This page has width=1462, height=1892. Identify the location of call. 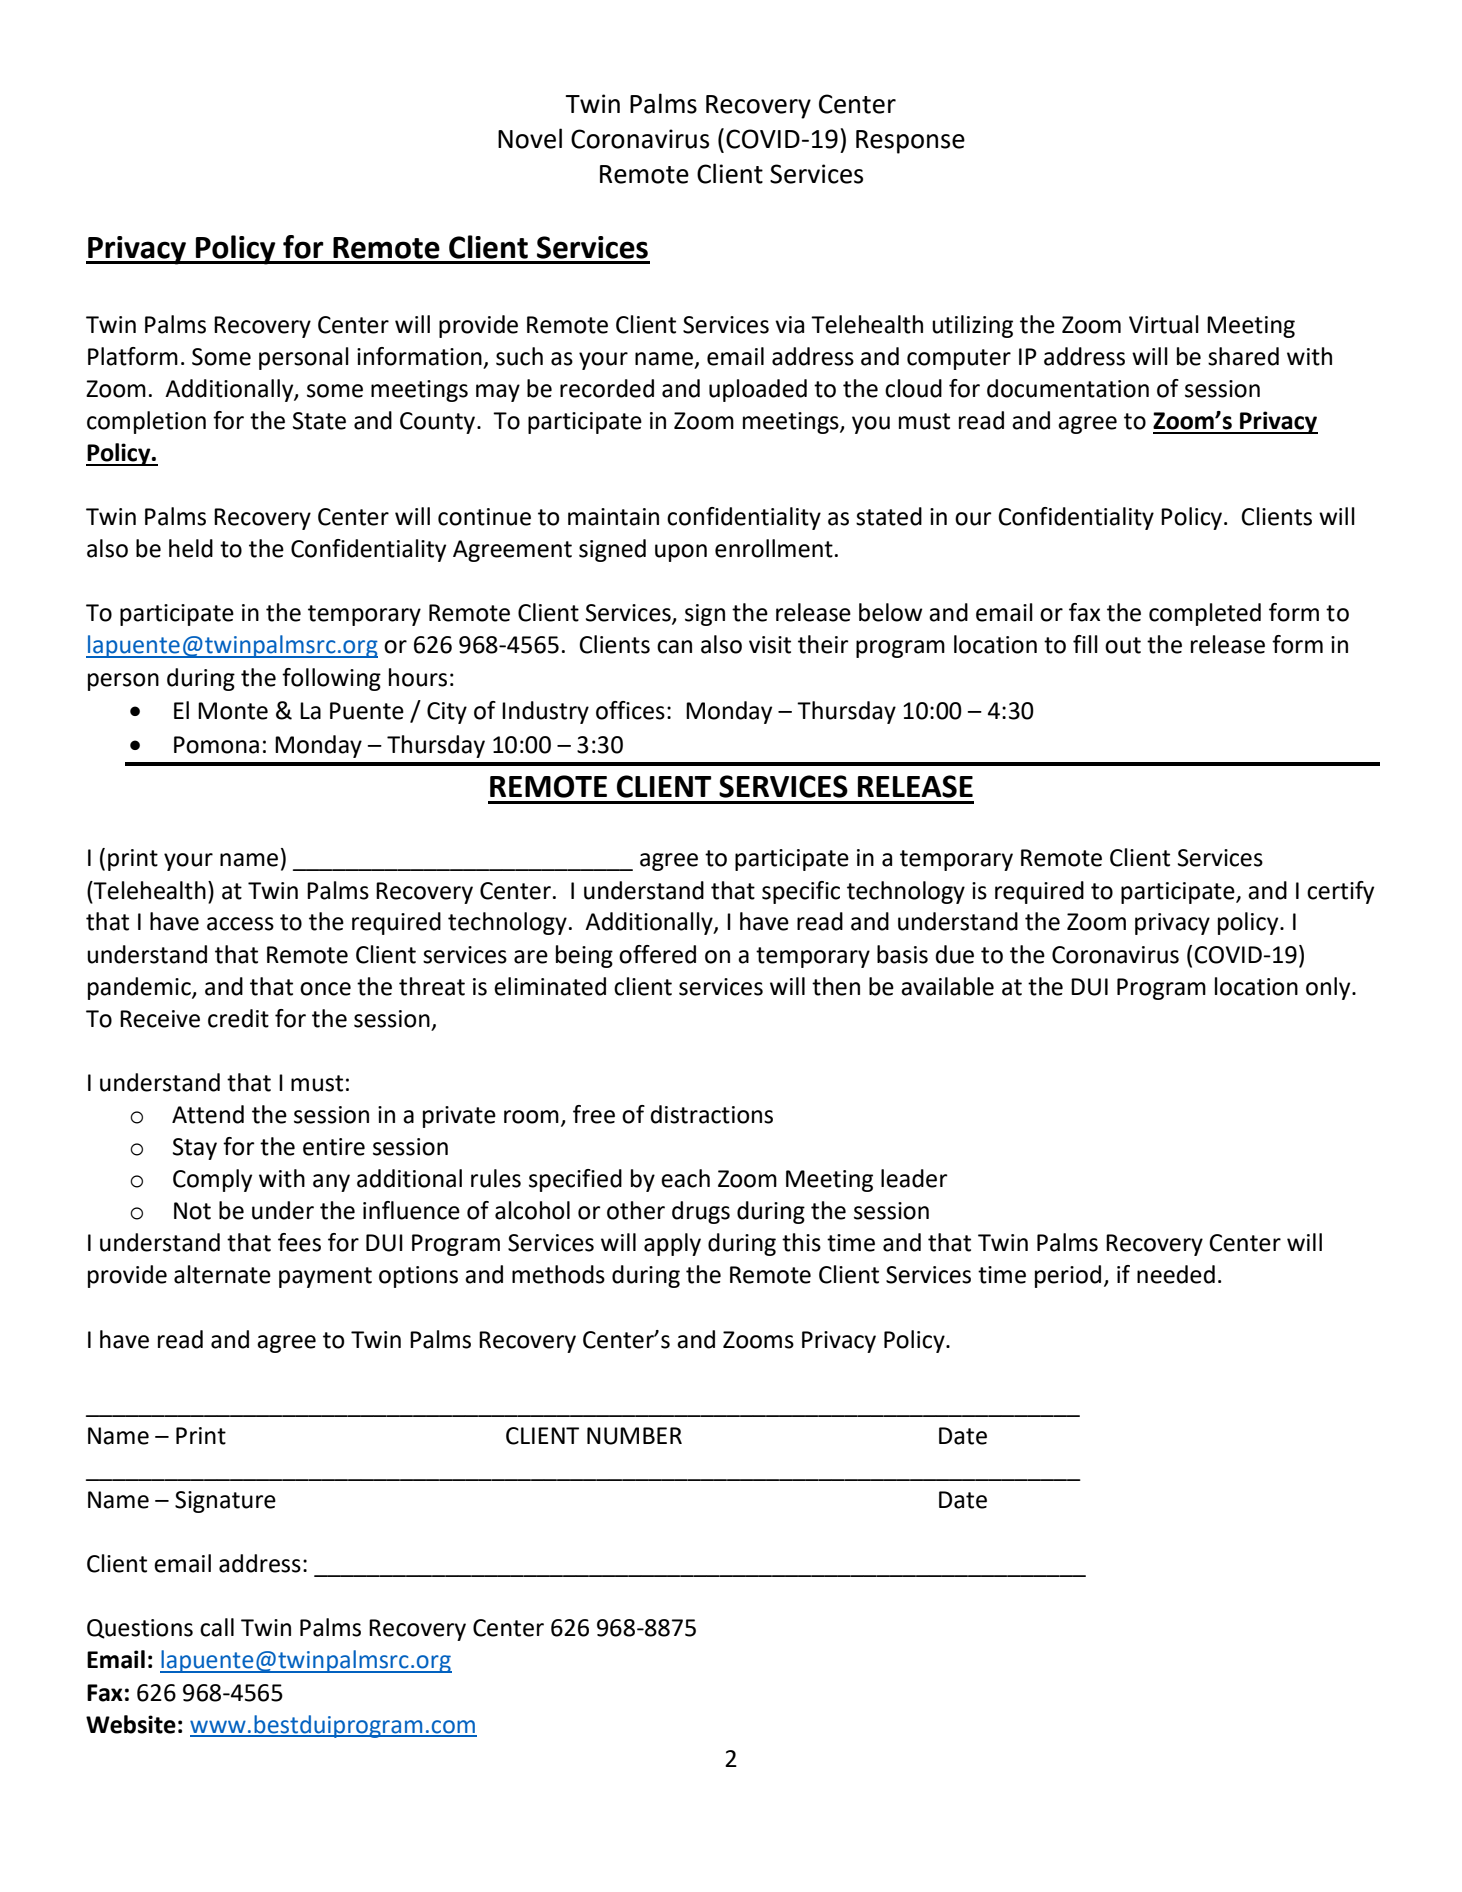
(217, 1627).
